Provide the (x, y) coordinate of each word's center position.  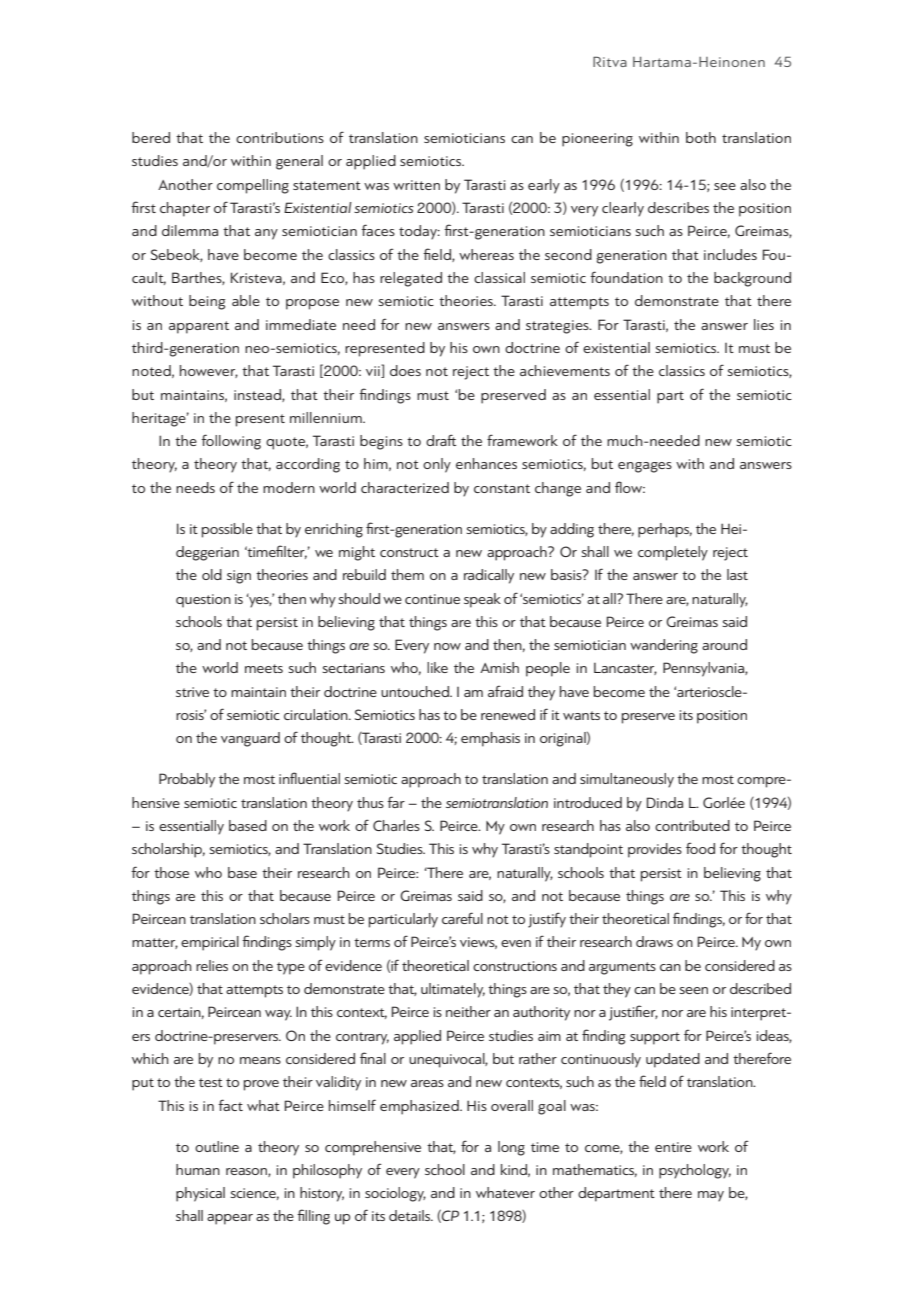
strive (192, 692)
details (411, 1215)
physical (200, 1194)
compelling (253, 186)
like (437, 667)
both (701, 137)
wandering (664, 646)
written (416, 185)
